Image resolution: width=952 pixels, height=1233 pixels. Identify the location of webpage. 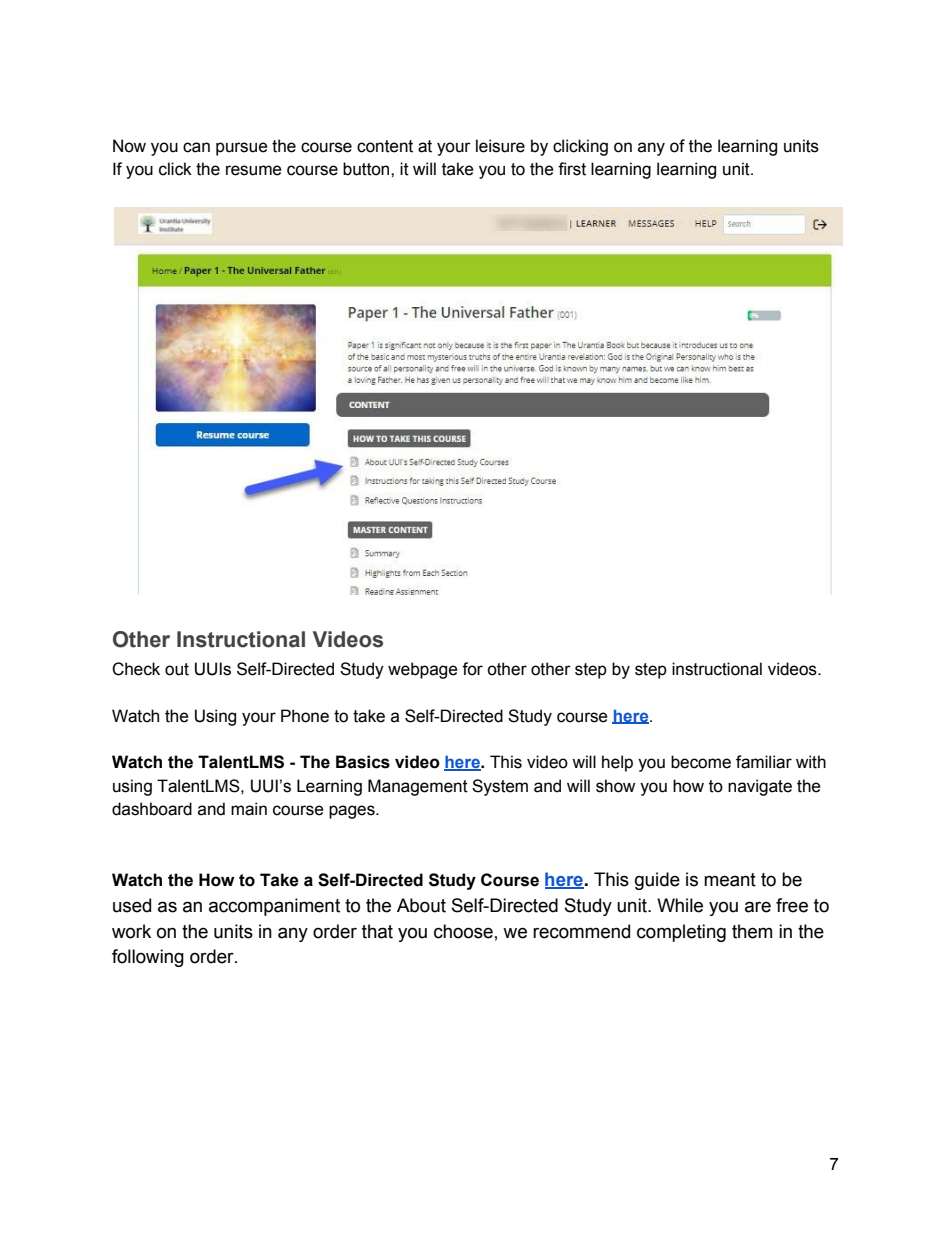
(423, 670).
